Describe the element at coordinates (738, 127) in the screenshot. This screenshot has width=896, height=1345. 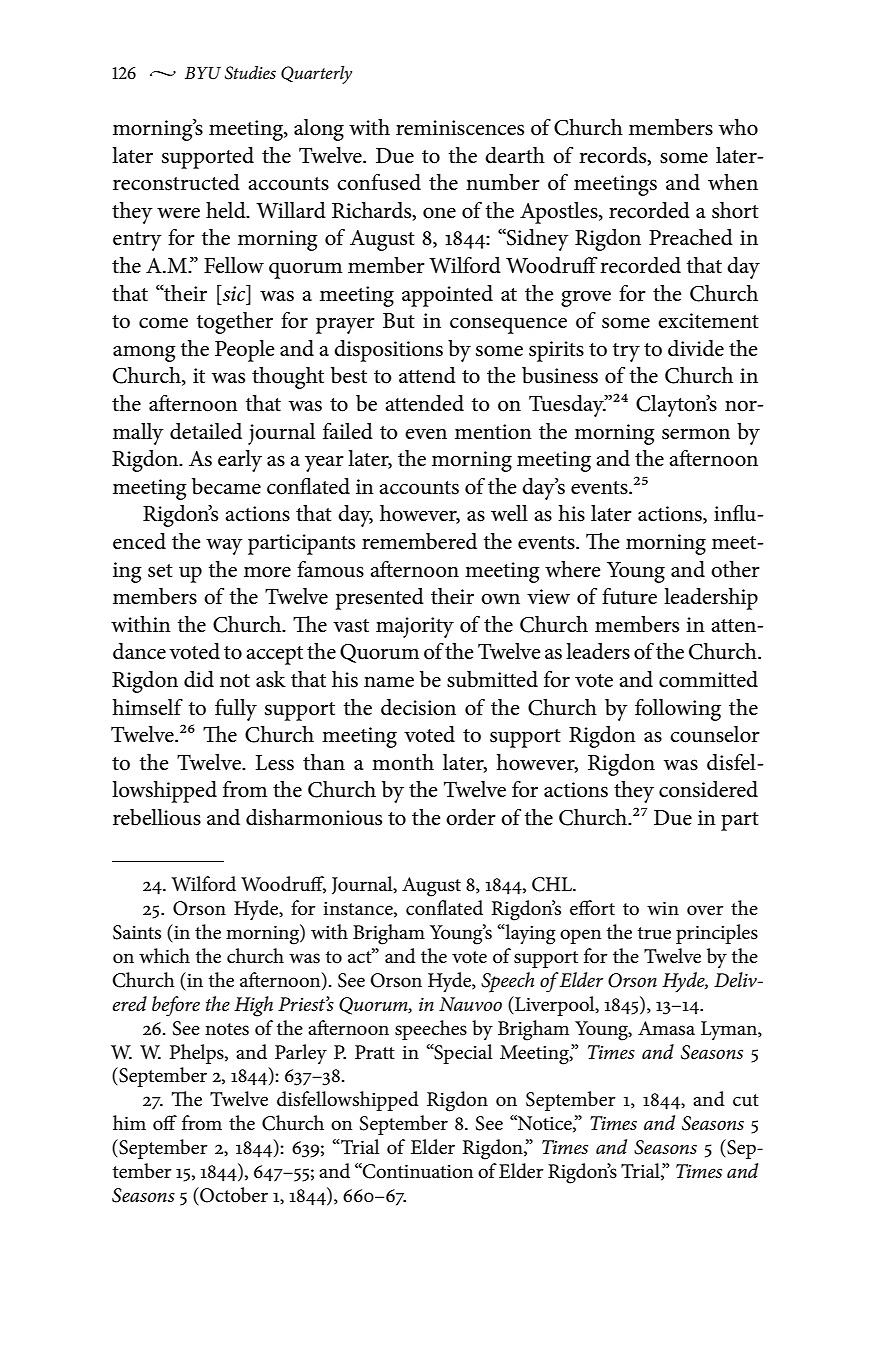
I see `who` at that location.
